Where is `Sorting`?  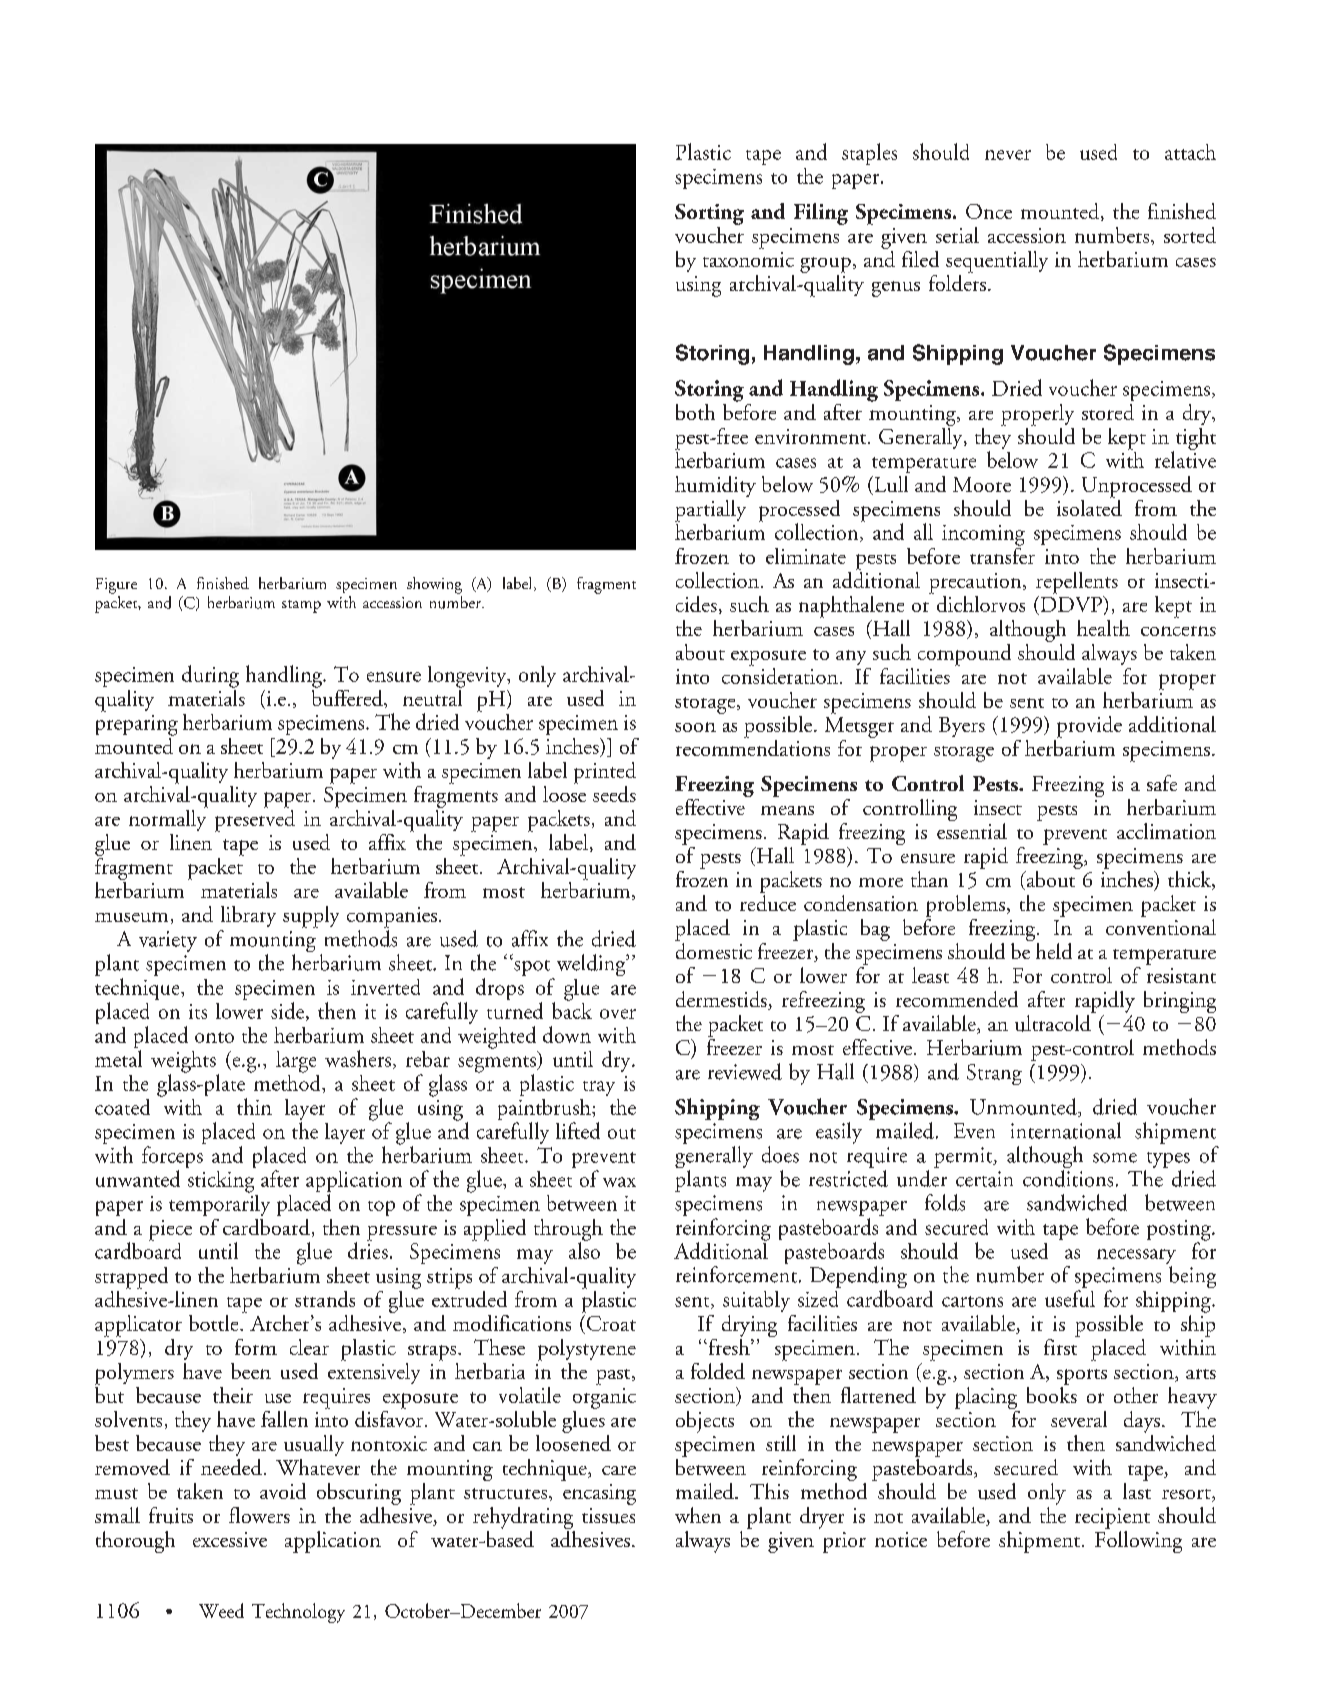
Sorting is located at coordinates (709, 214).
